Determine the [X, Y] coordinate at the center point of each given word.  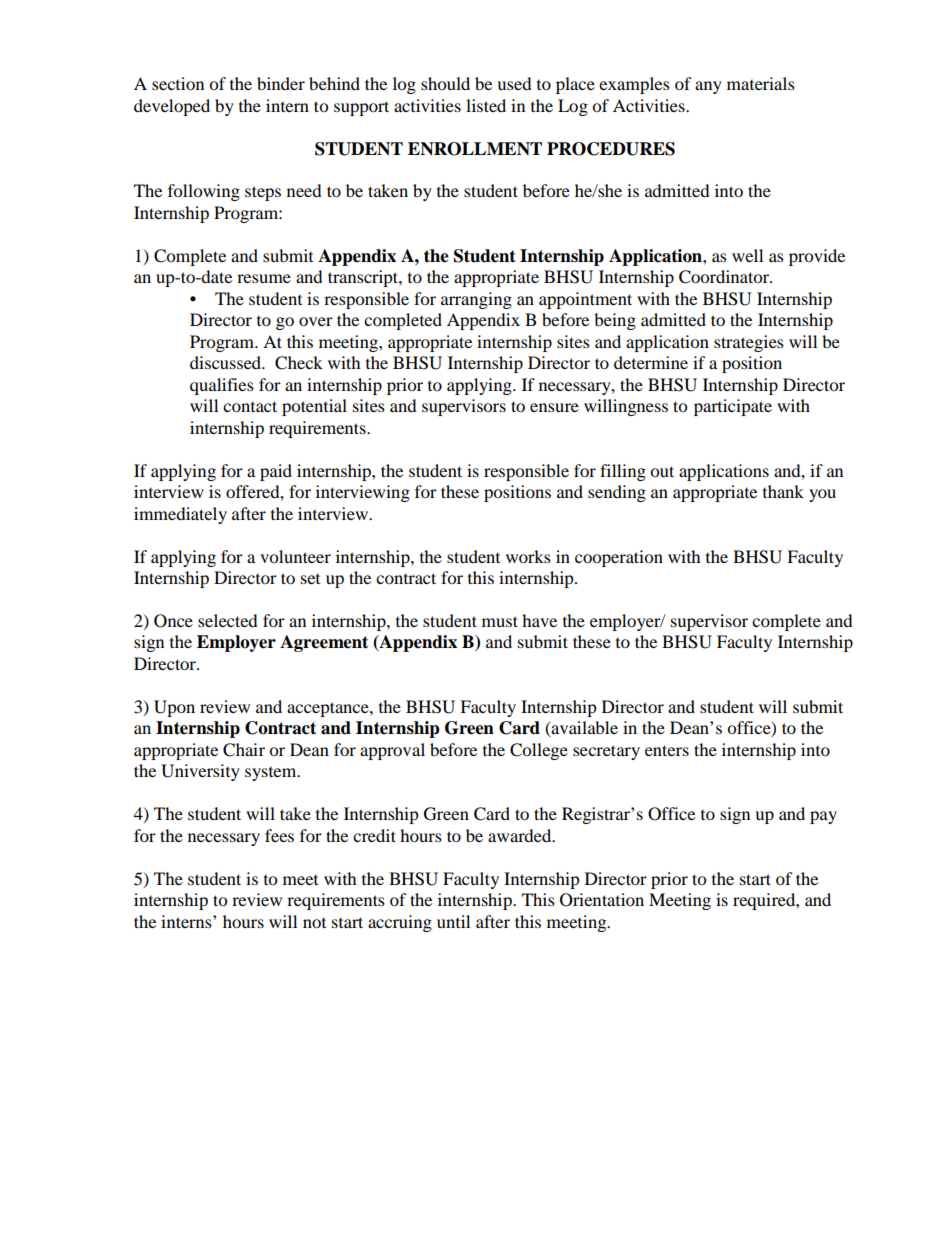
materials [761, 83]
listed [486, 105]
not [314, 923]
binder [281, 83]
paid [276, 472]
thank [783, 491]
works [528, 556]
